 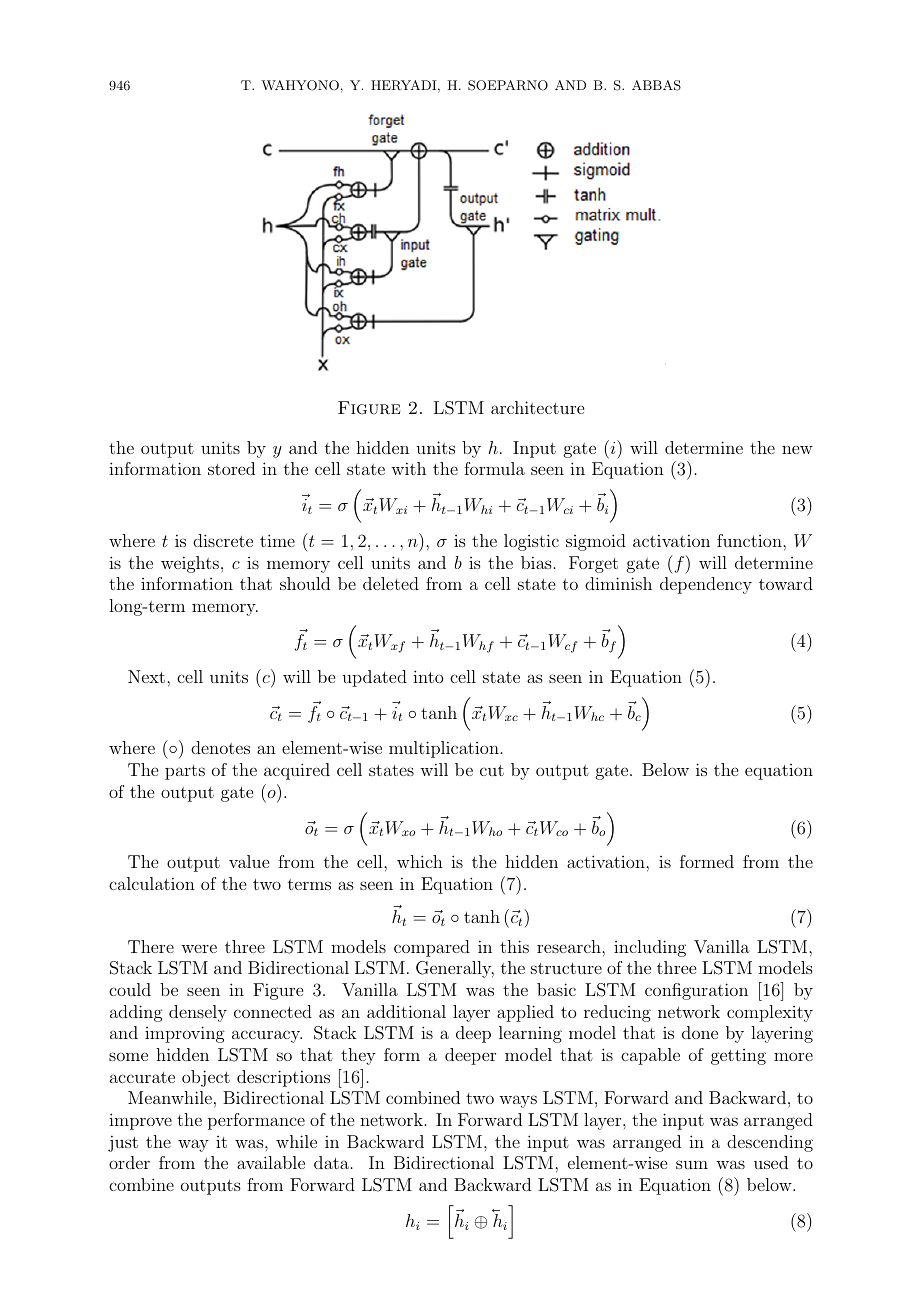 What do you see at coordinates (408, 468) in the screenshot?
I see `with` at bounding box center [408, 468].
